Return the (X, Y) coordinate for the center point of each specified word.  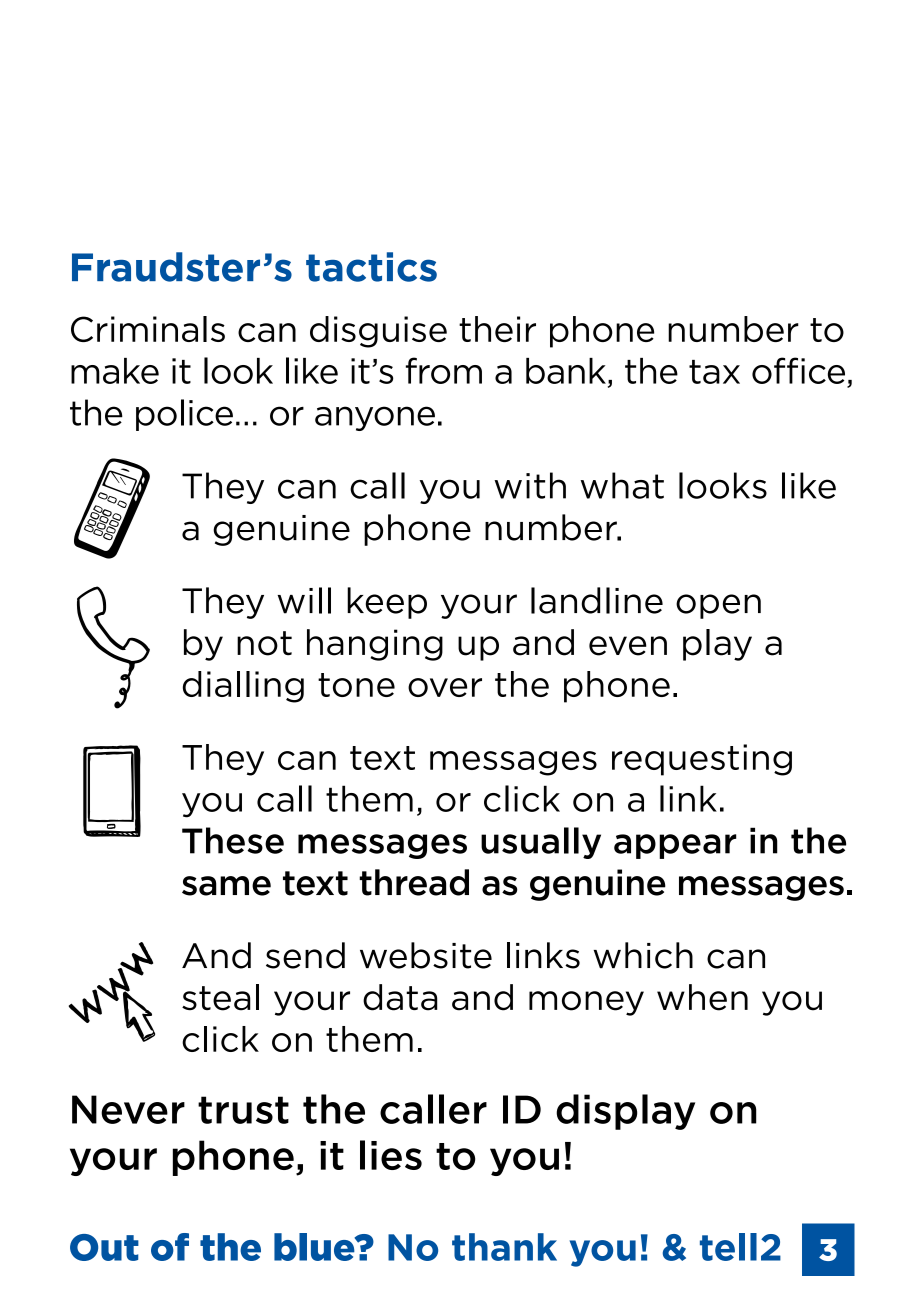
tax (714, 372)
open (718, 606)
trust (243, 1110)
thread (414, 882)
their (497, 329)
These (233, 840)
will (304, 600)
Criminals (148, 329)
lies (391, 1155)
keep (387, 603)
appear (675, 846)
